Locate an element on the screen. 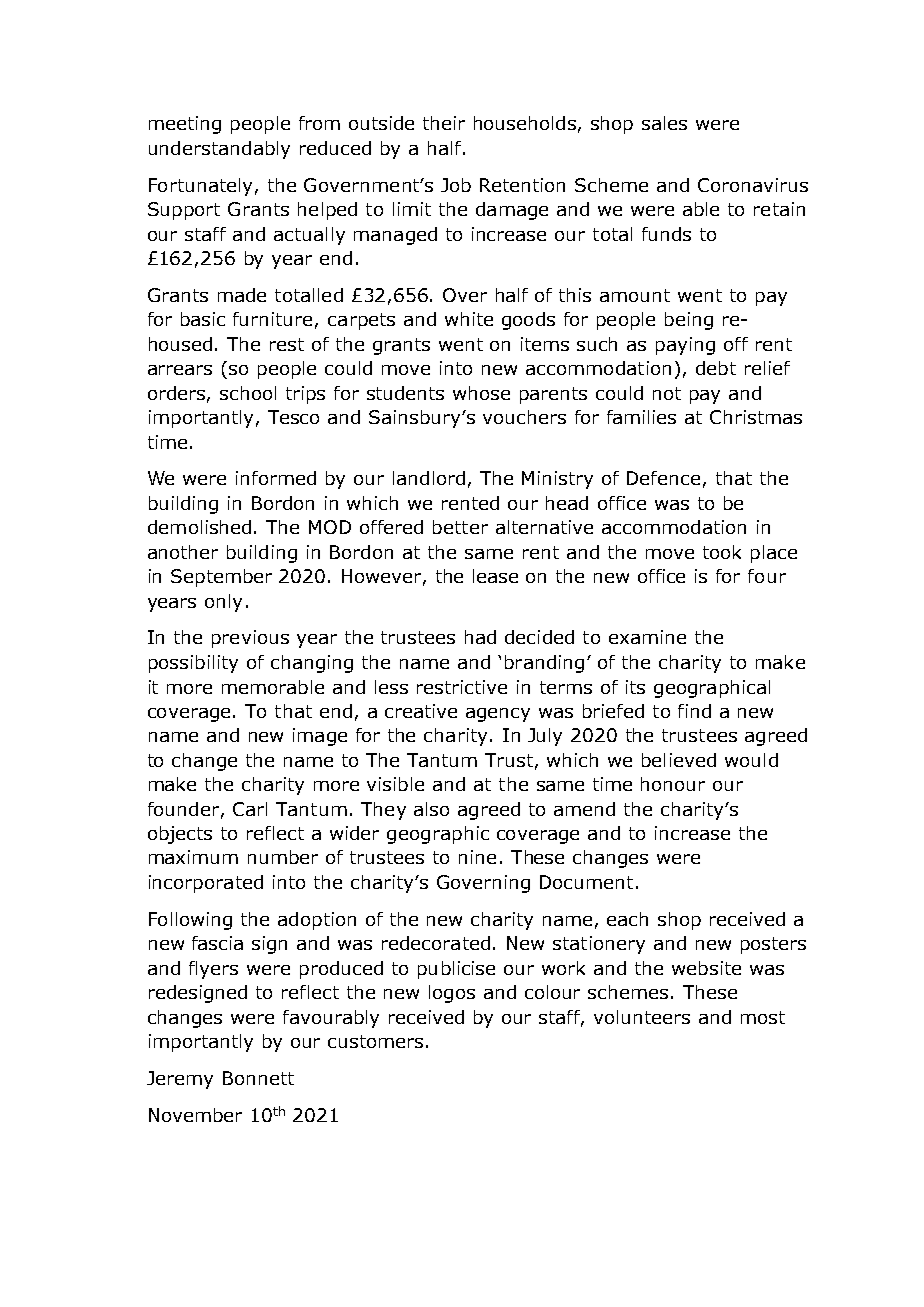 The height and width of the screenshot is (1307, 924). November is located at coordinates (195, 1115).
